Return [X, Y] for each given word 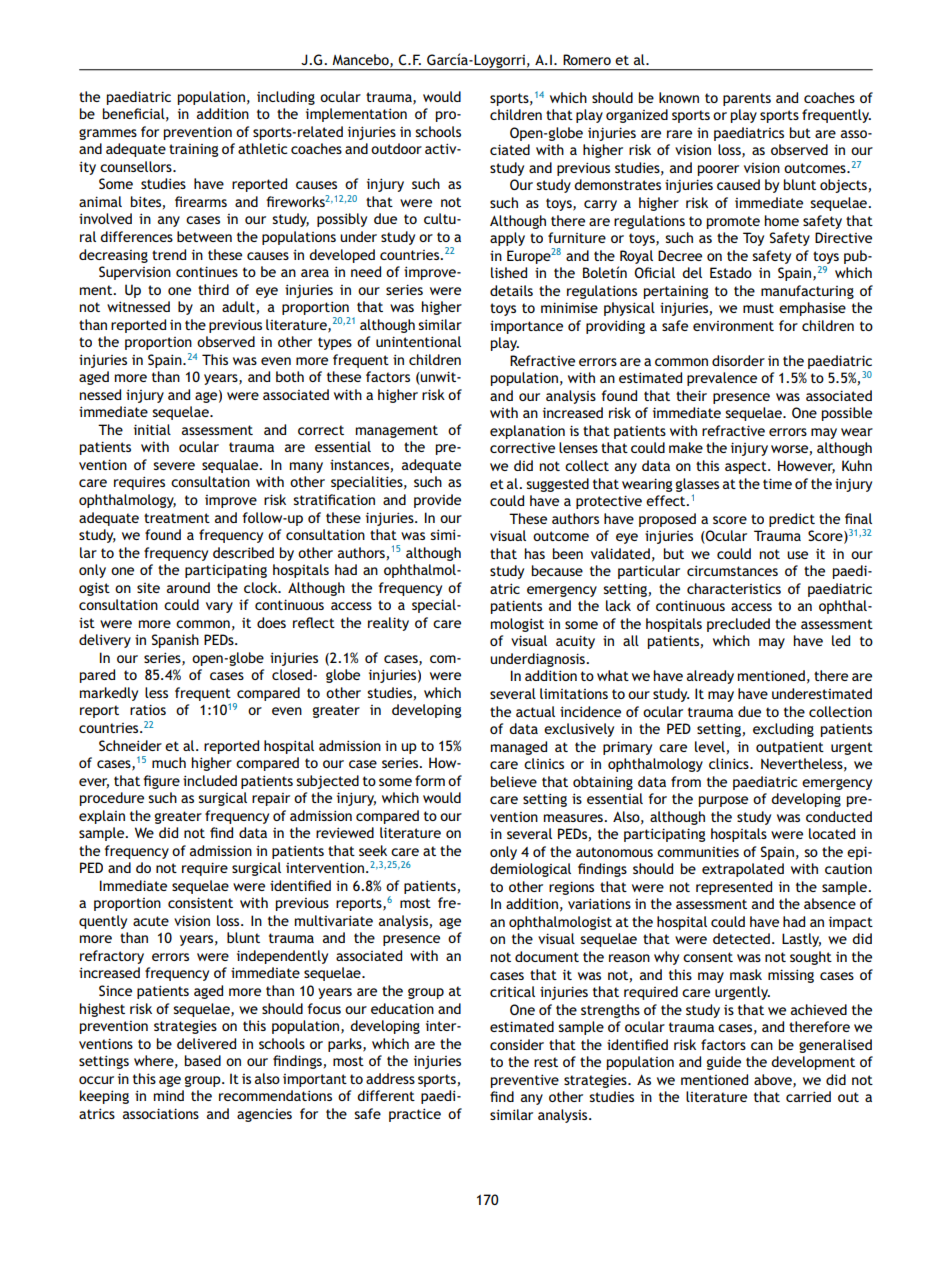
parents [747, 99]
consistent [200, 902]
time [777, 483]
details [511, 290]
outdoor [396, 148]
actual [535, 711]
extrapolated [743, 870]
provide [437, 501]
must [758, 308]
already [710, 677]
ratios [148, 709]
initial [152, 429]
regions [571, 888]
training [193, 150]
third [213, 289]
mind [169, 1095]
